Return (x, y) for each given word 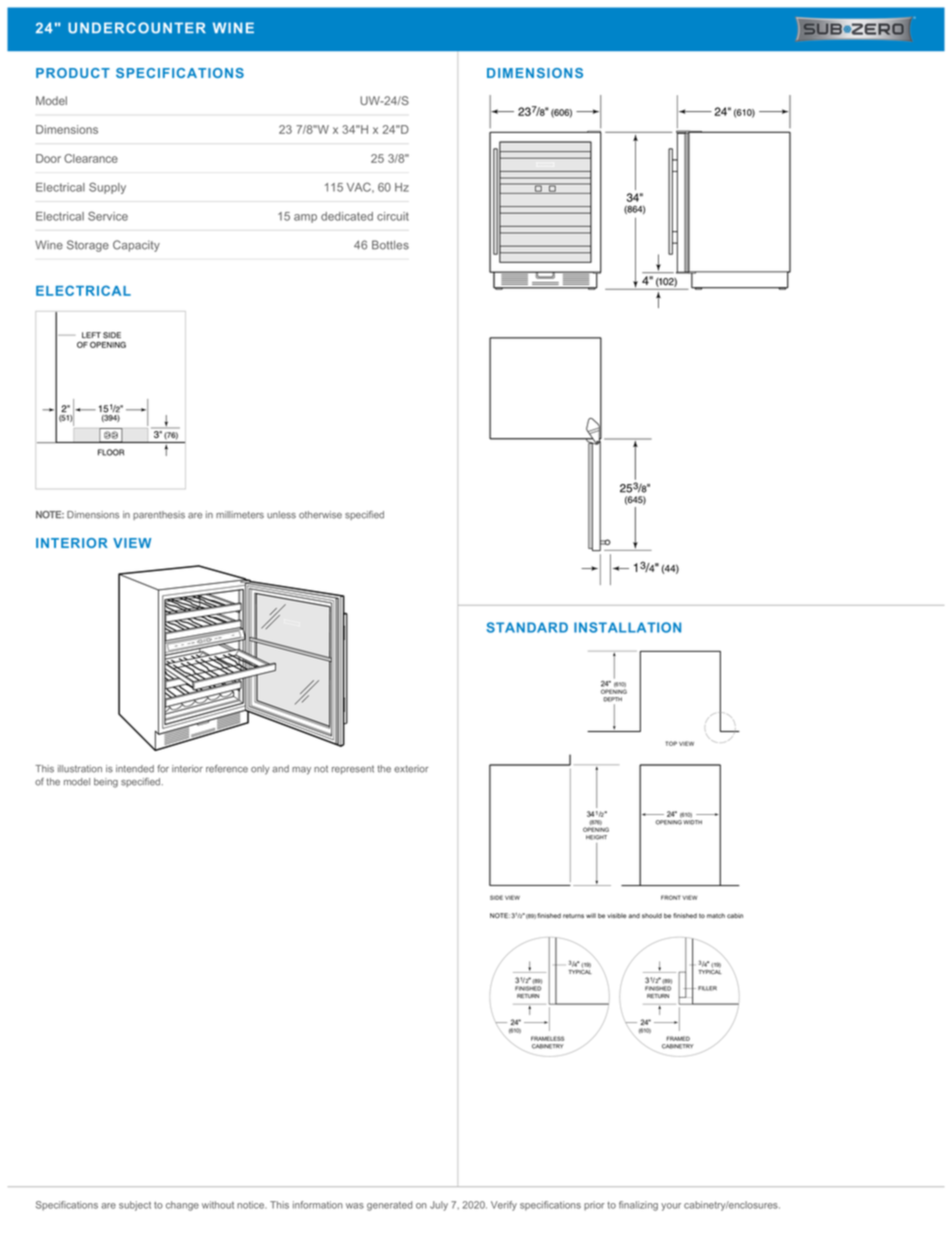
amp (305, 218)
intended (135, 769)
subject (135, 1206)
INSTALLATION (627, 627)
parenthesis (159, 515)
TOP (671, 743)
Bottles (390, 245)
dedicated (347, 216)
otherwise (320, 515)
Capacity (136, 246)
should (652, 915)
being (106, 783)
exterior (411, 769)
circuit (393, 216)
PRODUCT (73, 73)
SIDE (496, 897)
